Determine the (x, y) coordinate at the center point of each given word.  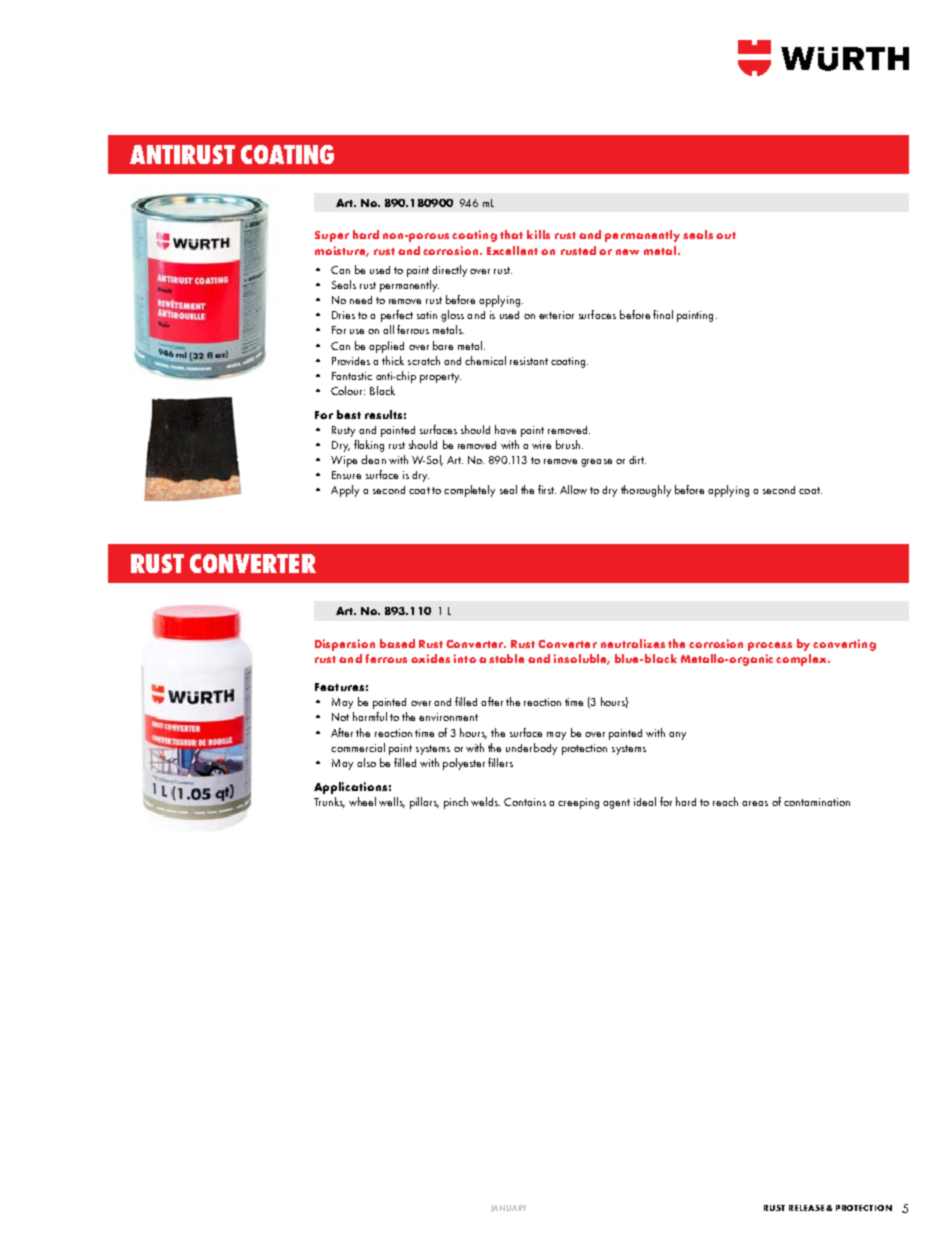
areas (755, 803)
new (627, 252)
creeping (578, 803)
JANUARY (508, 1208)
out (726, 235)
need (361, 300)
